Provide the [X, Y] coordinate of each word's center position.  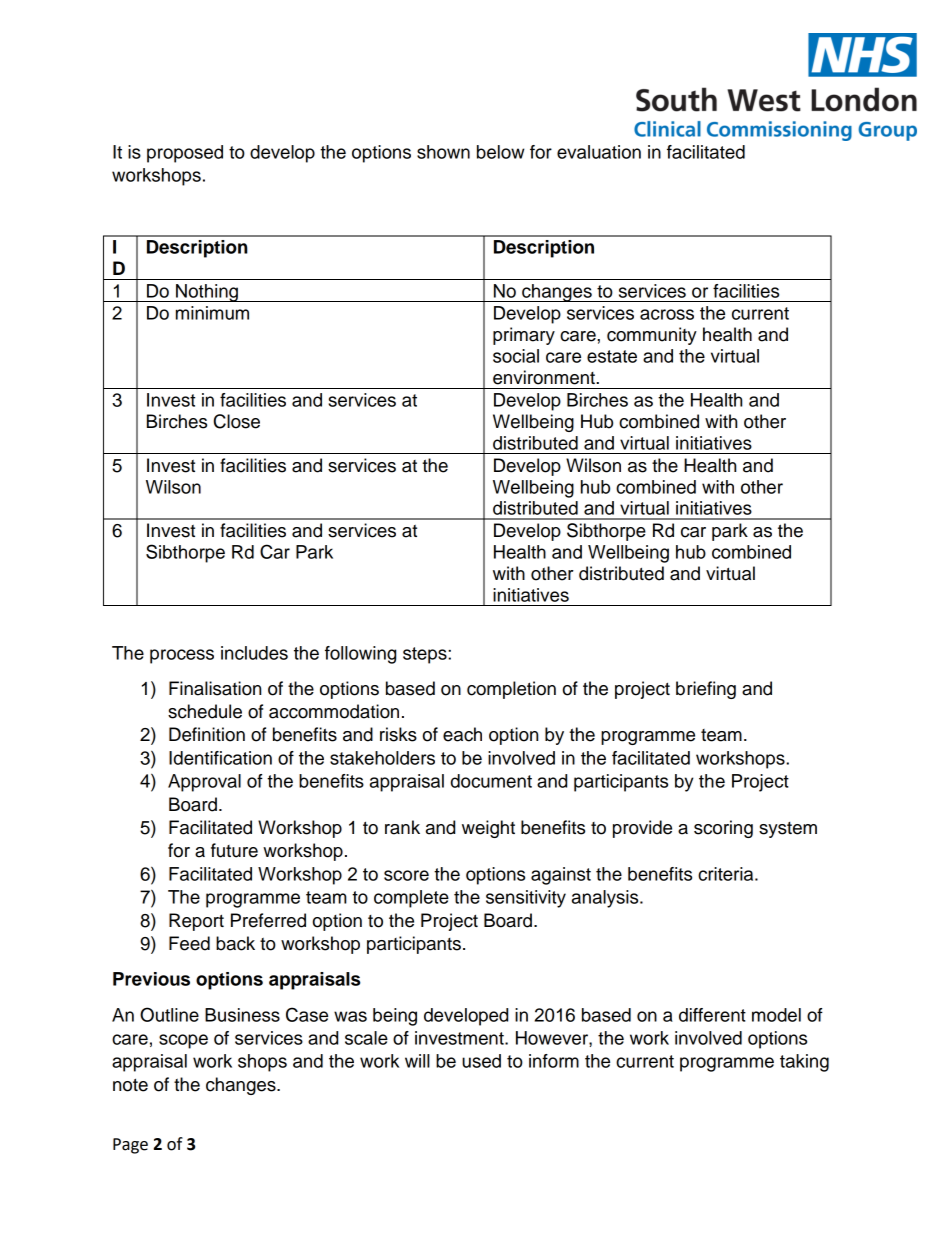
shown [443, 152]
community [652, 336]
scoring [723, 829]
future [234, 850]
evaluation [599, 152]
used [481, 1061]
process [182, 656]
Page [130, 1146]
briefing [706, 690]
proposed [185, 154]
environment [545, 377]
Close [237, 421]
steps [426, 655]
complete [411, 899]
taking [804, 1063]
